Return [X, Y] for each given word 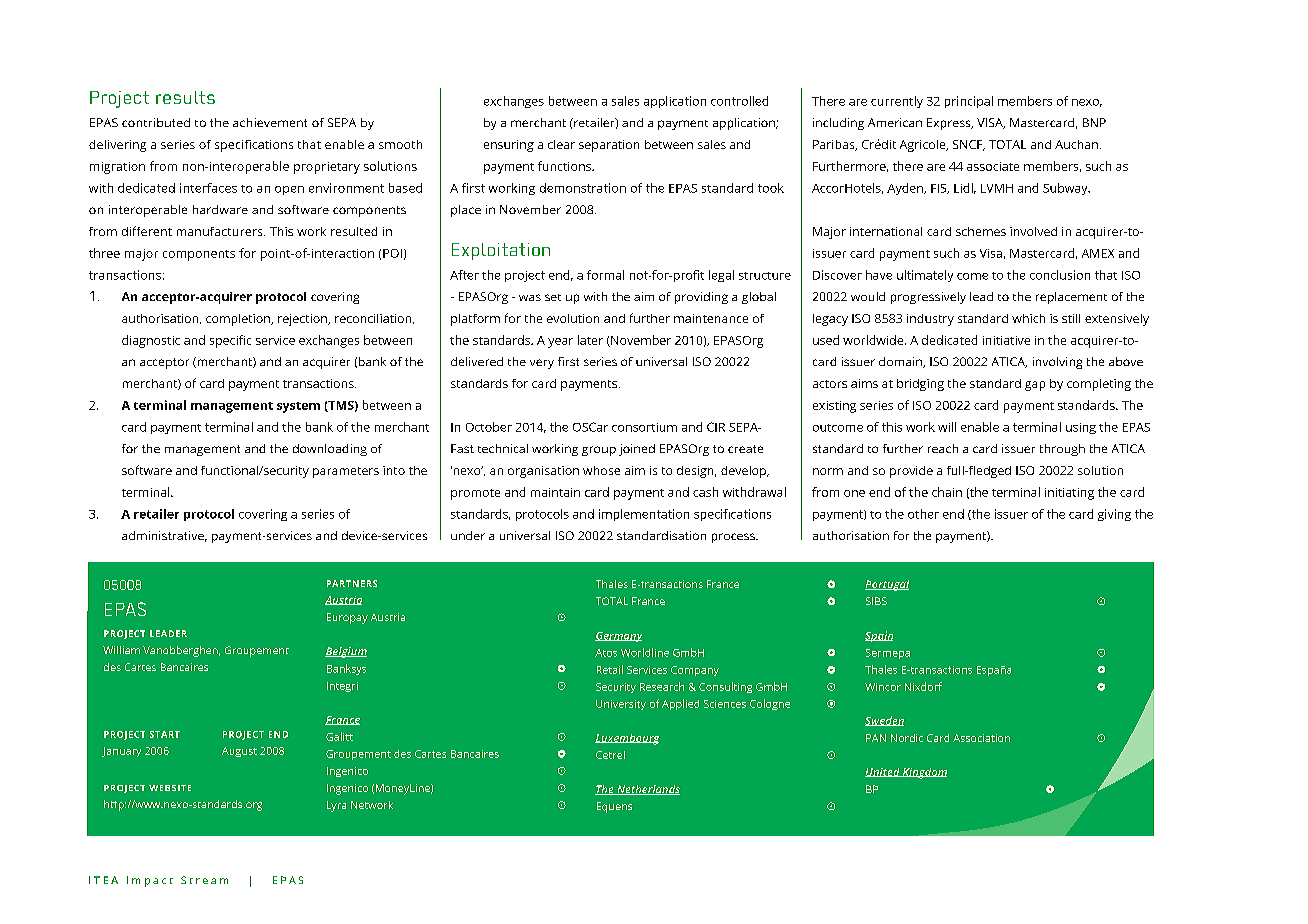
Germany [618, 637]
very [542, 364]
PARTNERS [352, 583]
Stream [204, 880]
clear [561, 144]
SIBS [876, 601]
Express [950, 124]
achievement [270, 122]
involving [1057, 363]
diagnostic [151, 341]
